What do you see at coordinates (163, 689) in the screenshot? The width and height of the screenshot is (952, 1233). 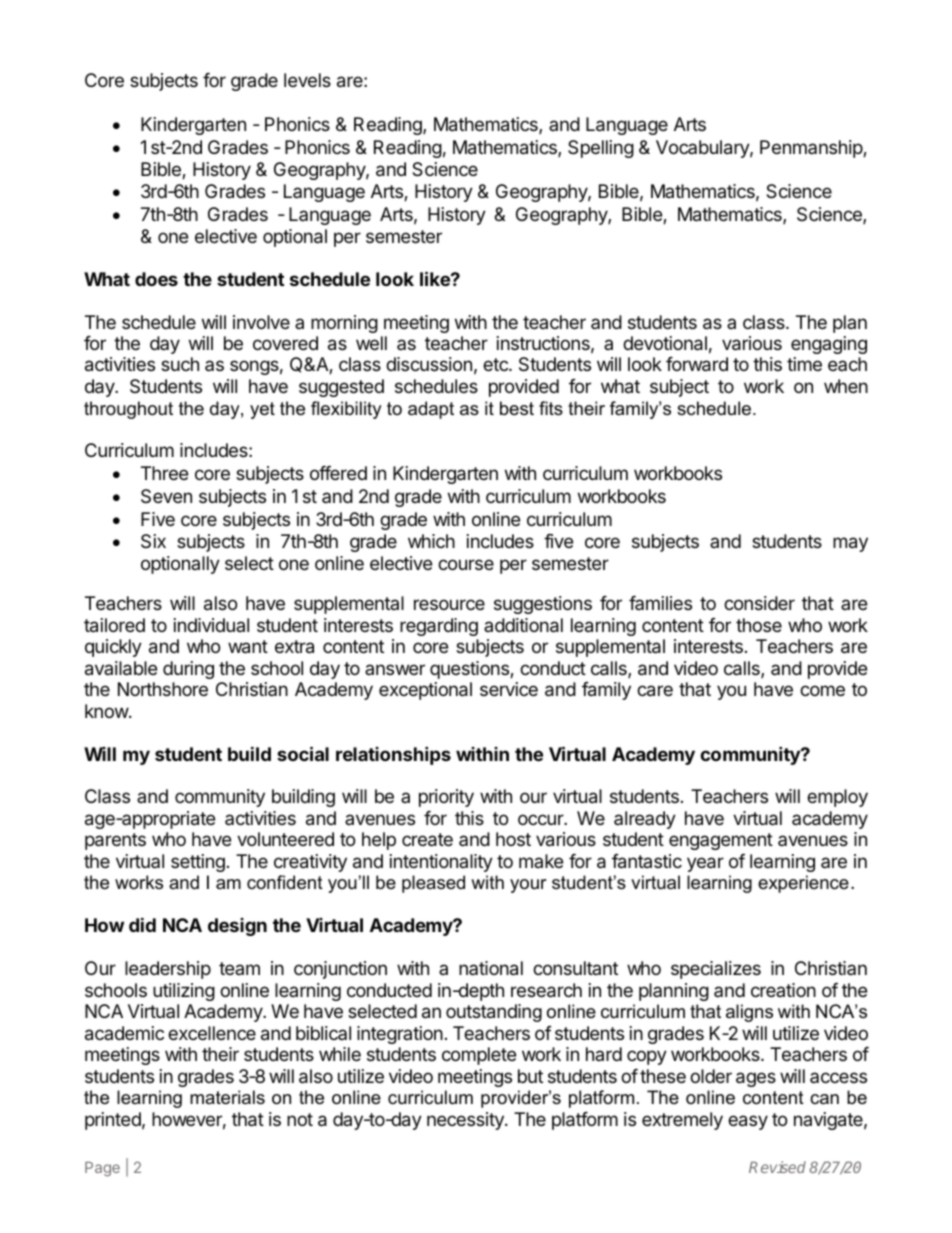 I see `Northshore` at bounding box center [163, 689].
